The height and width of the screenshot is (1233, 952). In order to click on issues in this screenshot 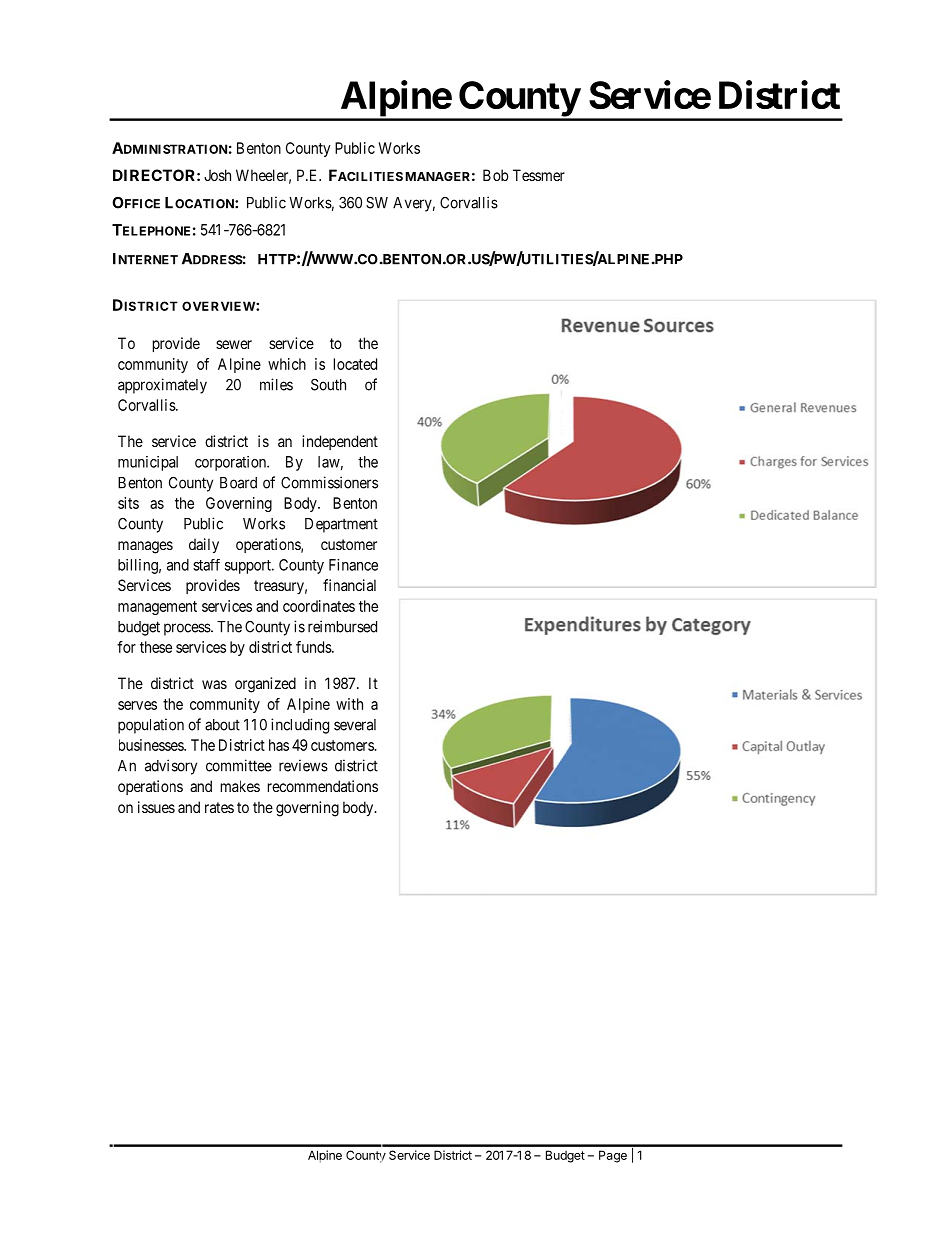, I will do `click(156, 807)`.
